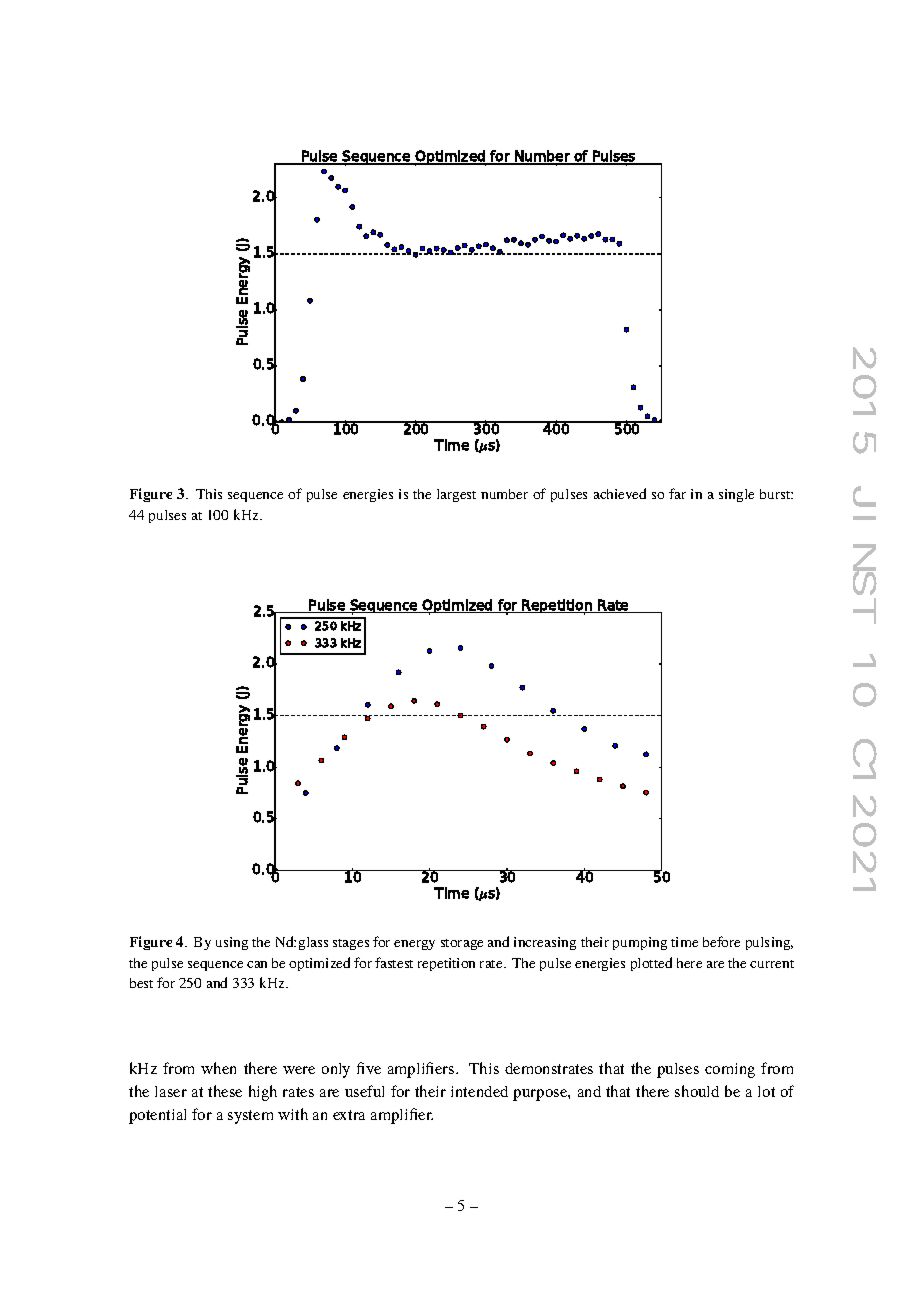 Image resolution: width=924 pixels, height=1308 pixels. Describe the element at coordinates (769, 943) in the page. I see `pulsing` at that location.
